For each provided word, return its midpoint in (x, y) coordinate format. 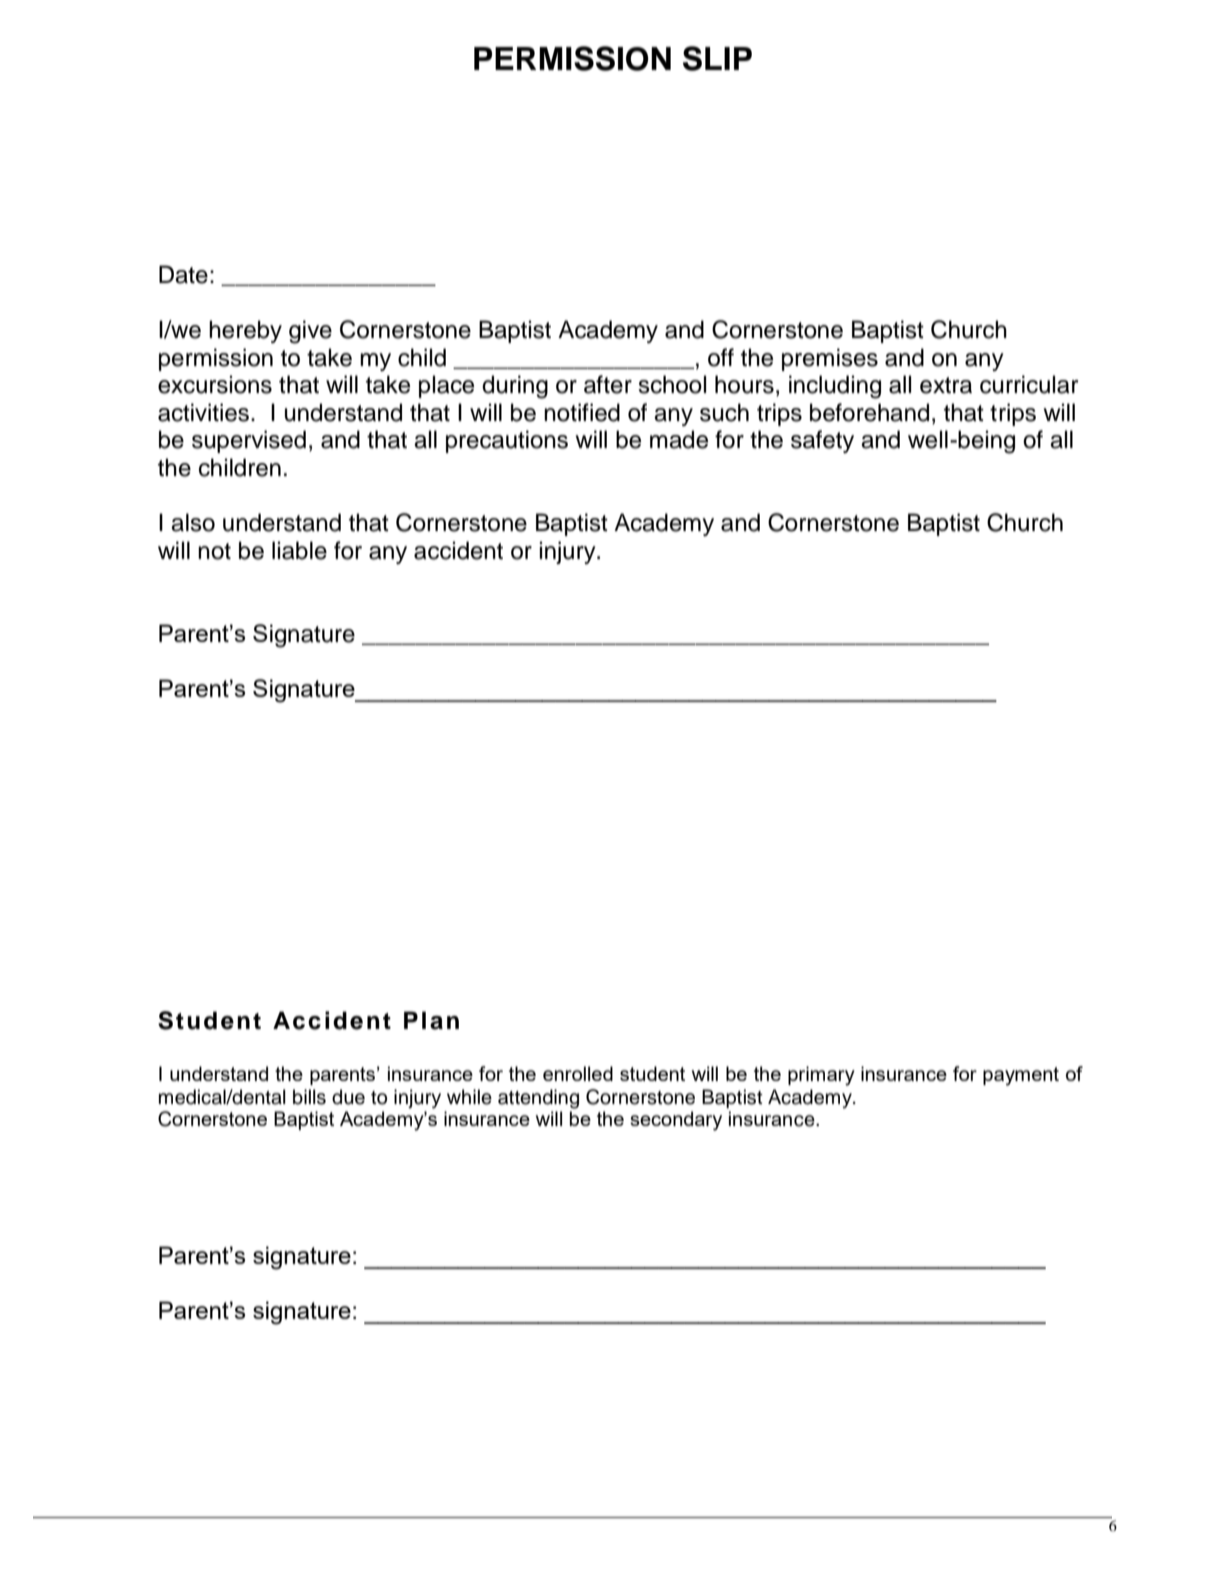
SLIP (717, 58)
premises (830, 359)
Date (183, 274)
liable (299, 550)
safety (822, 441)
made (679, 439)
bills (309, 1097)
